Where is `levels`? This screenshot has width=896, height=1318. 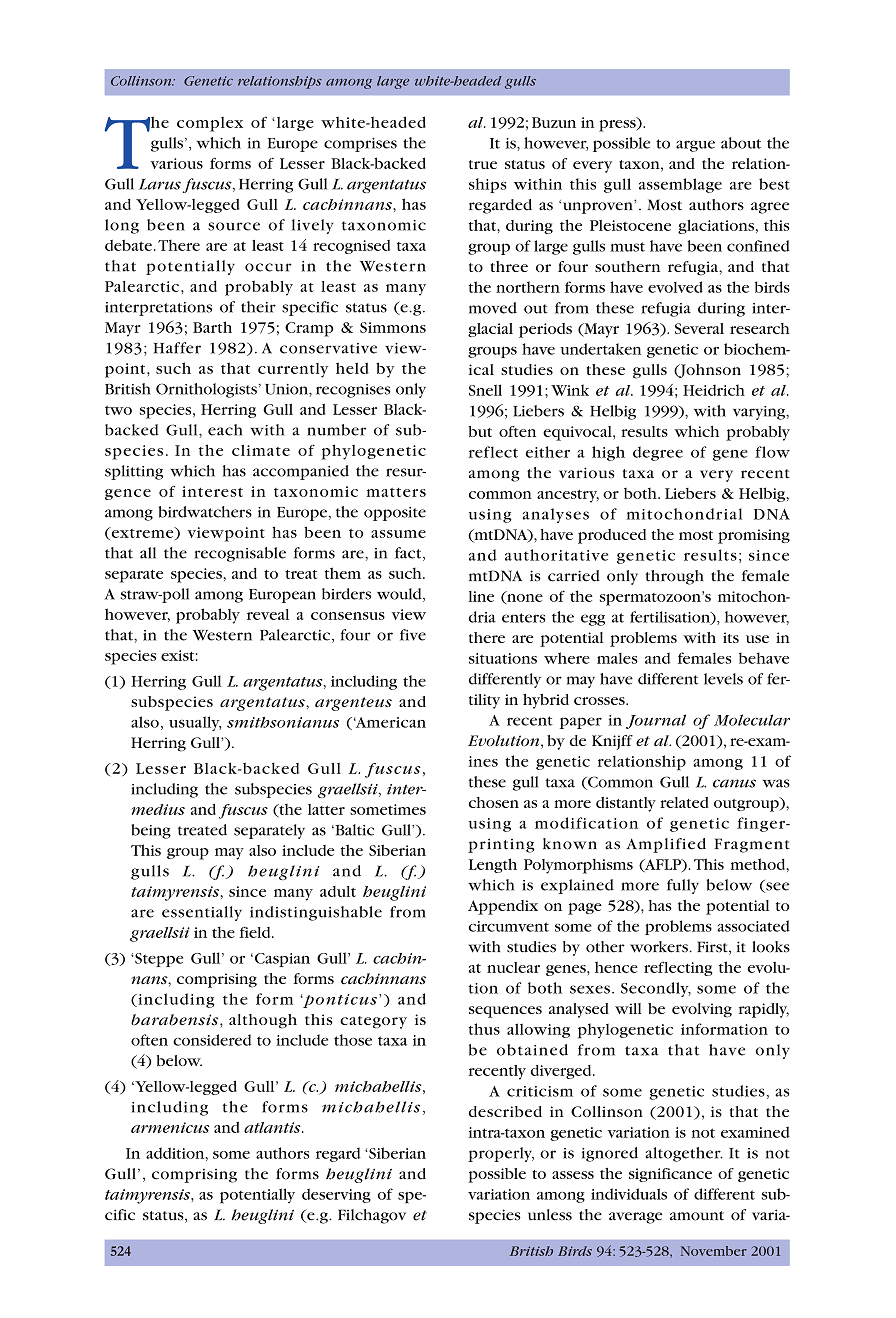 levels is located at coordinates (723, 679).
